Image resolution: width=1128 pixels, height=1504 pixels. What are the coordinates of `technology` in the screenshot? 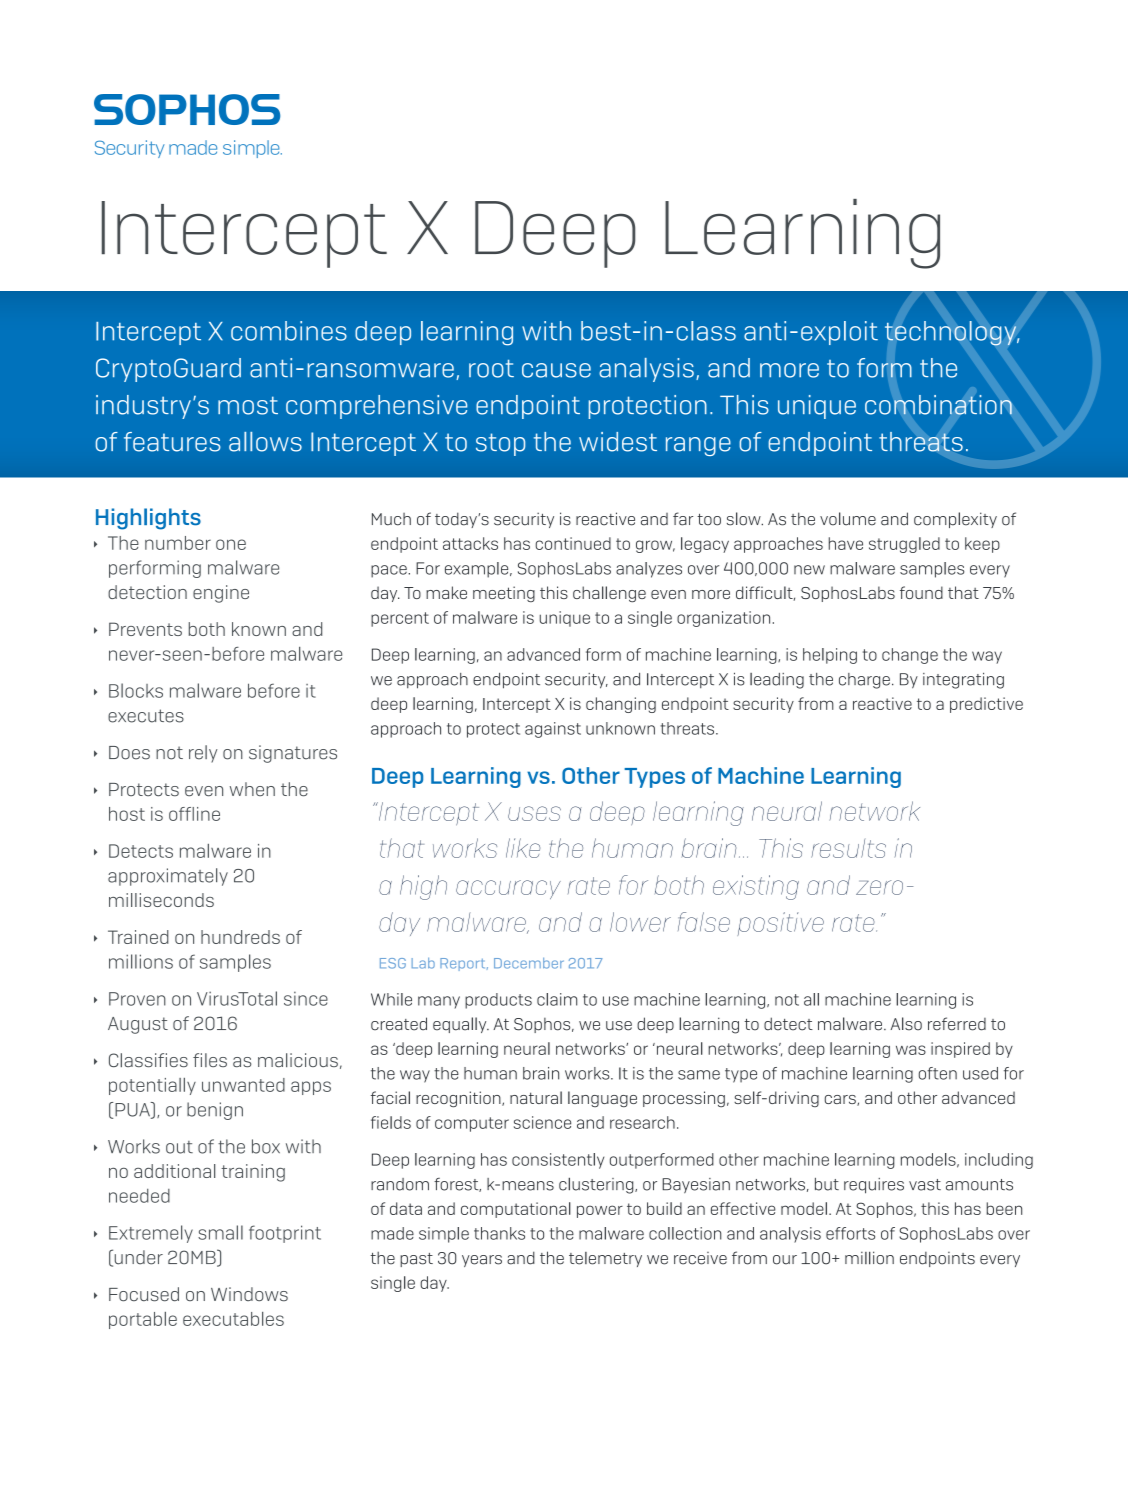 It's located at (952, 333).
